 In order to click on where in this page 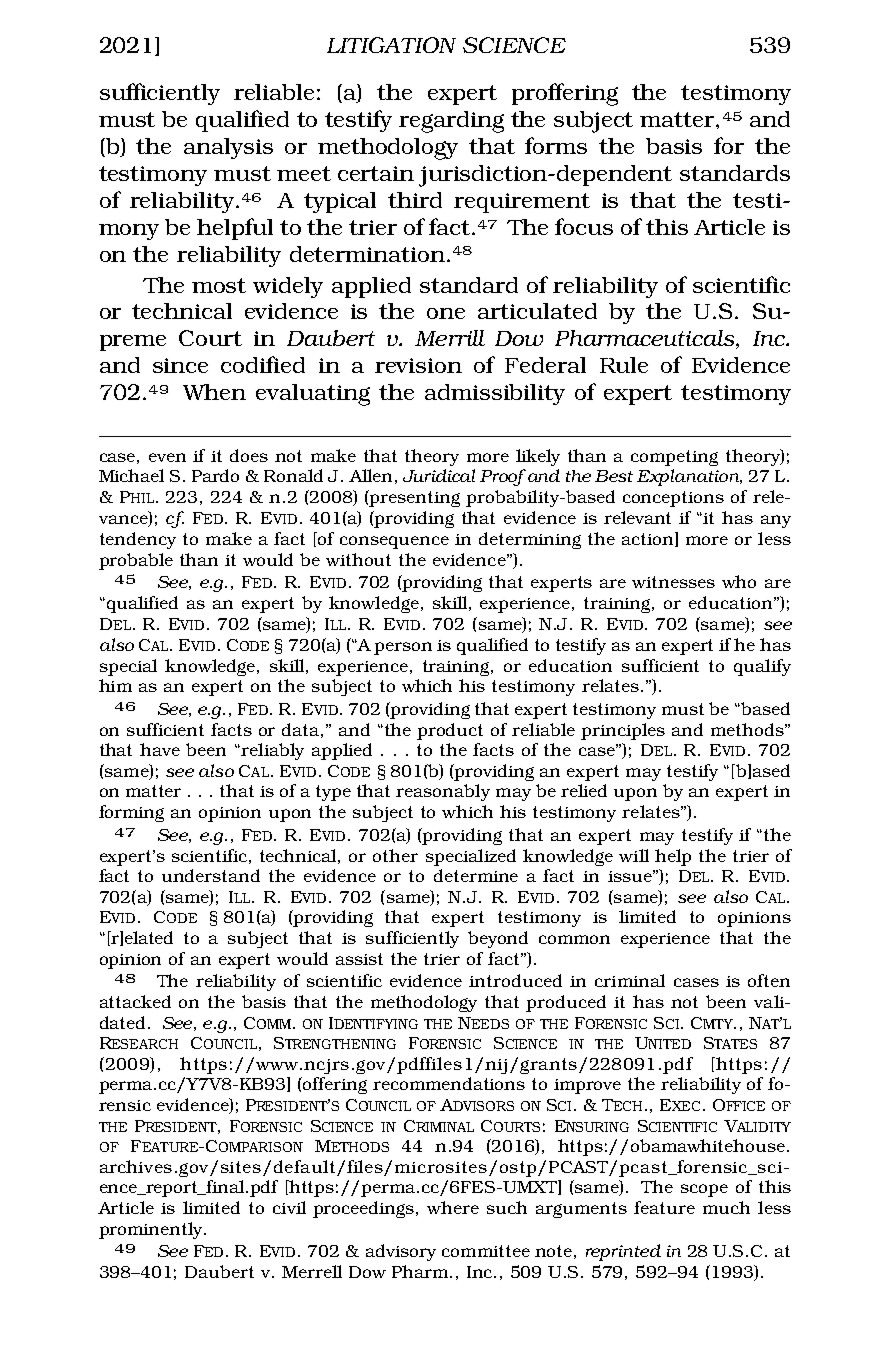, I will do `click(453, 1207)`.
